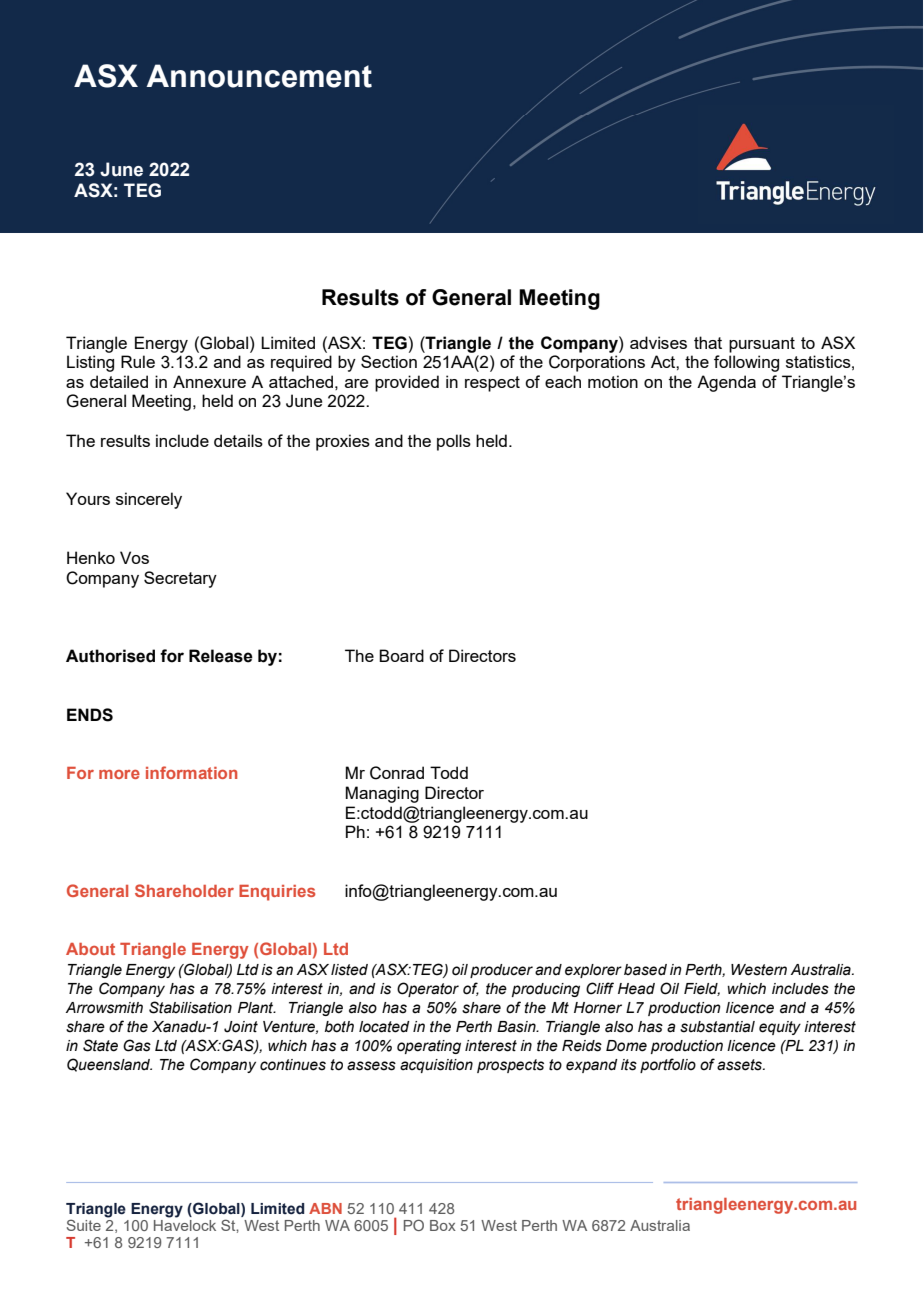 This image has height=1304, width=924. I want to click on Release, so click(221, 656).
